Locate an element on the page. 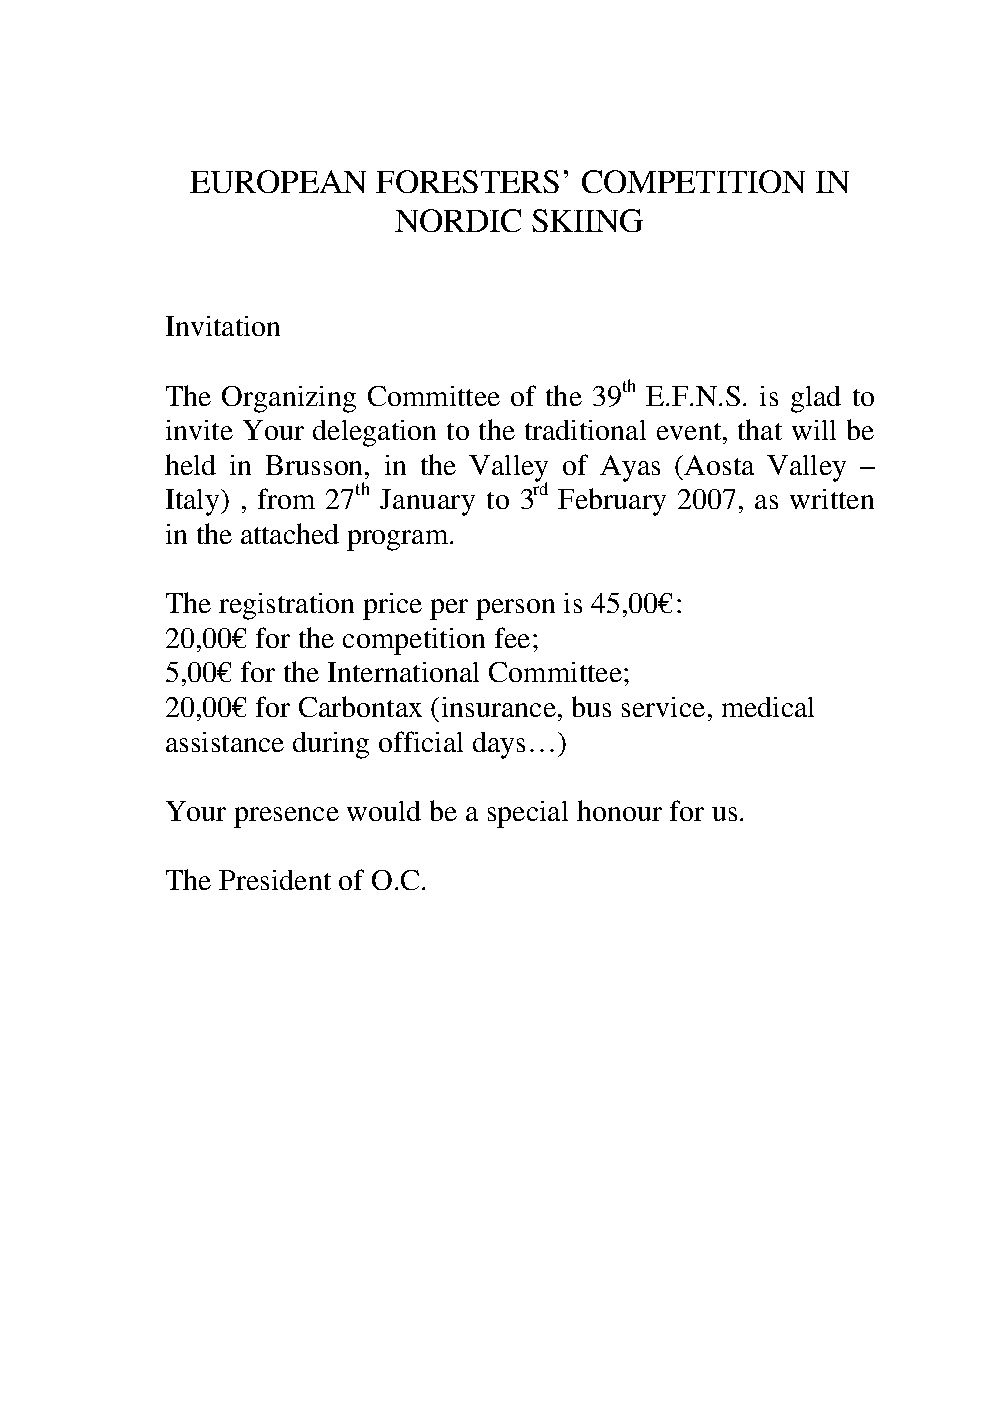 The image size is (995, 1406). special is located at coordinates (528, 814).
